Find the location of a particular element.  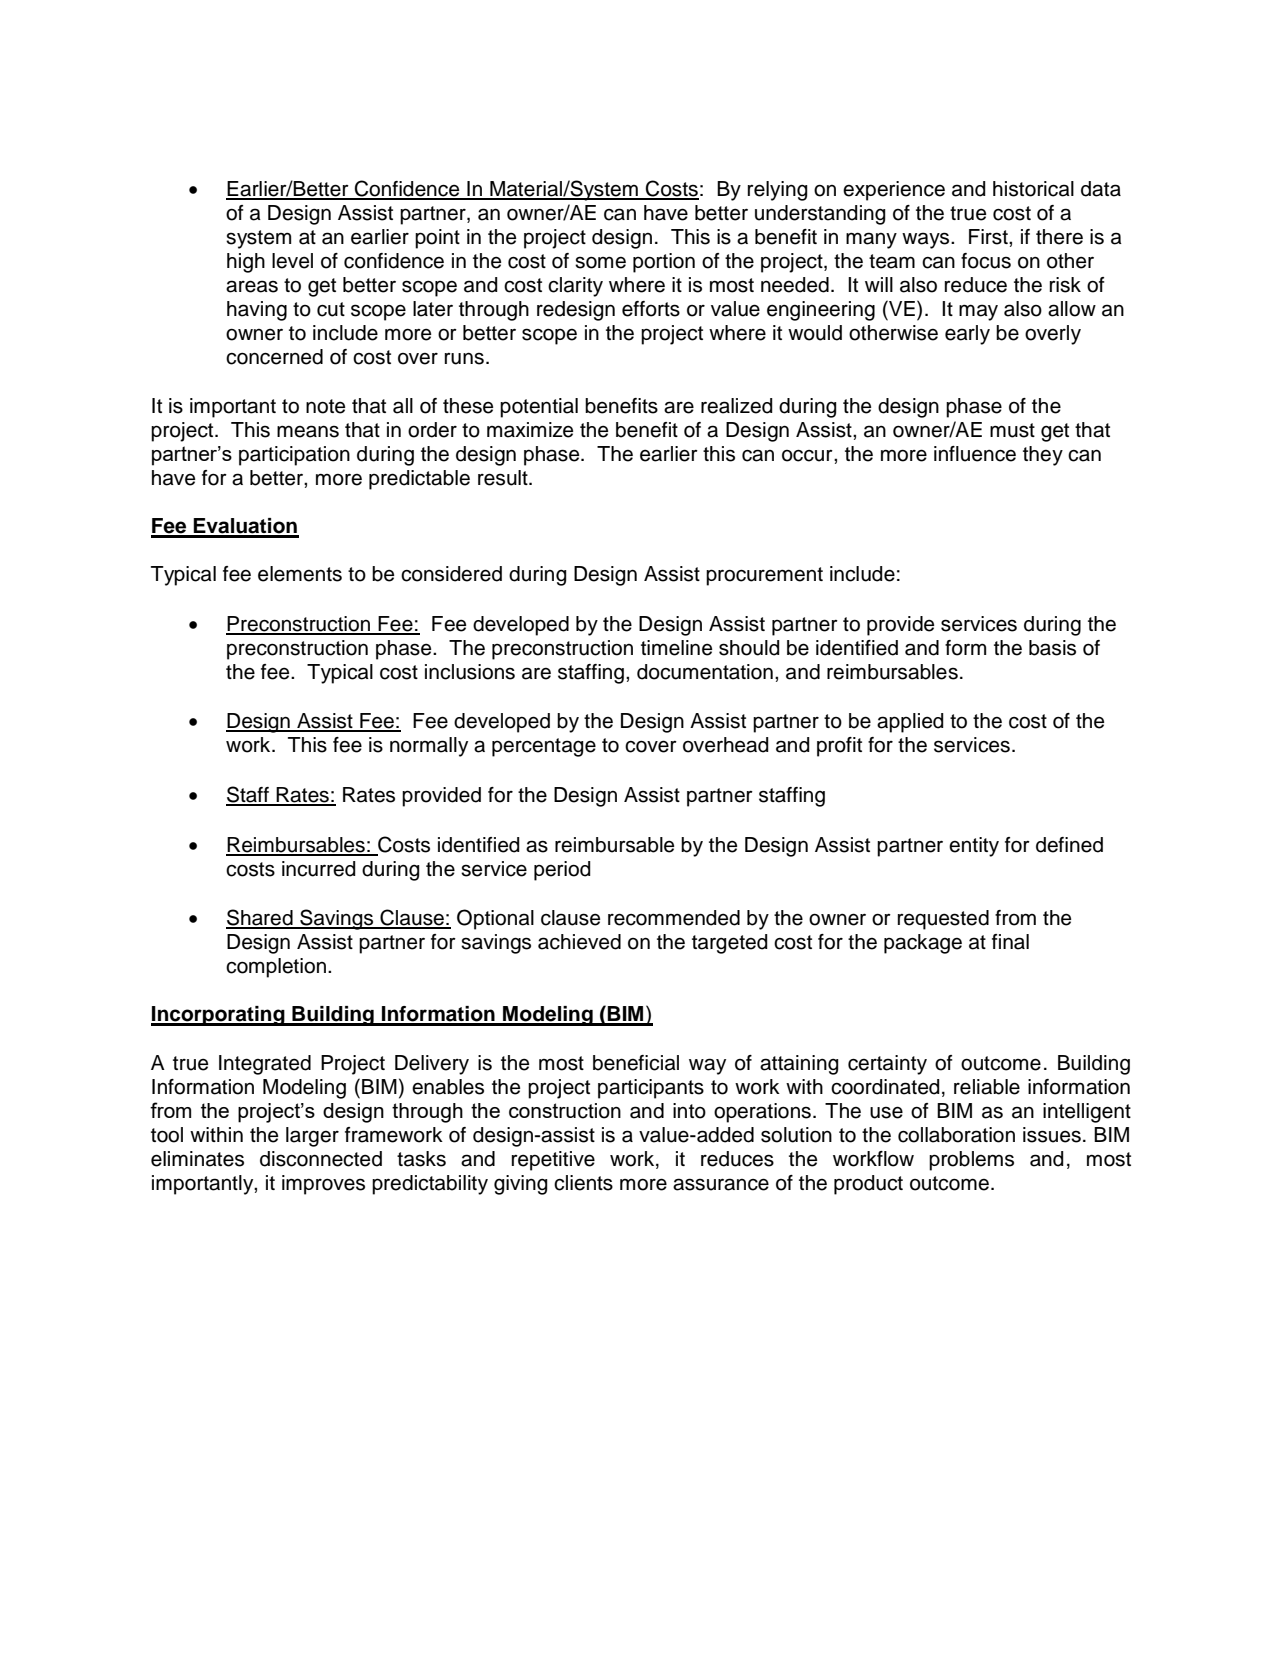

must is located at coordinates (1012, 430).
